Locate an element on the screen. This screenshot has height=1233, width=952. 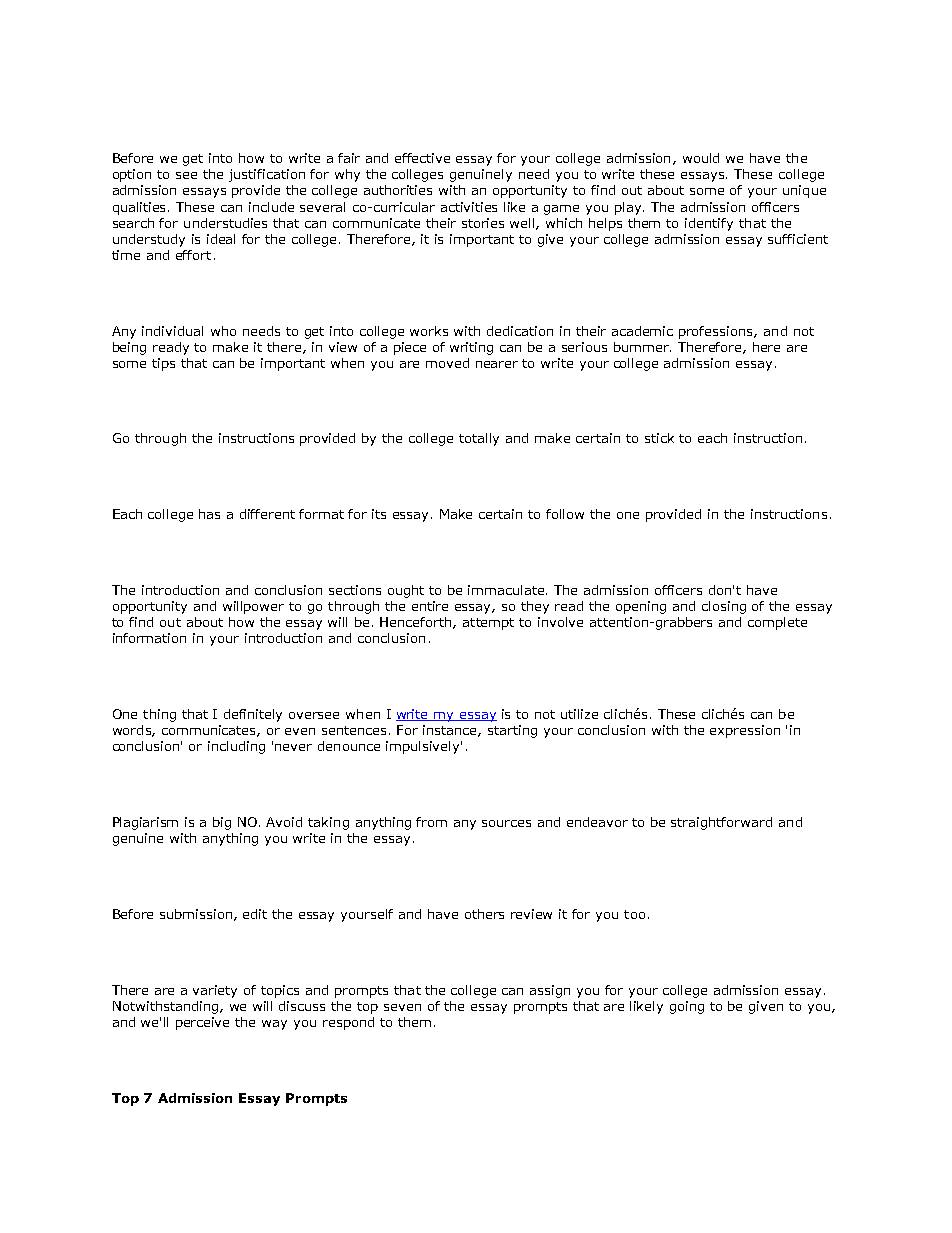
straightforward is located at coordinates (721, 823).
